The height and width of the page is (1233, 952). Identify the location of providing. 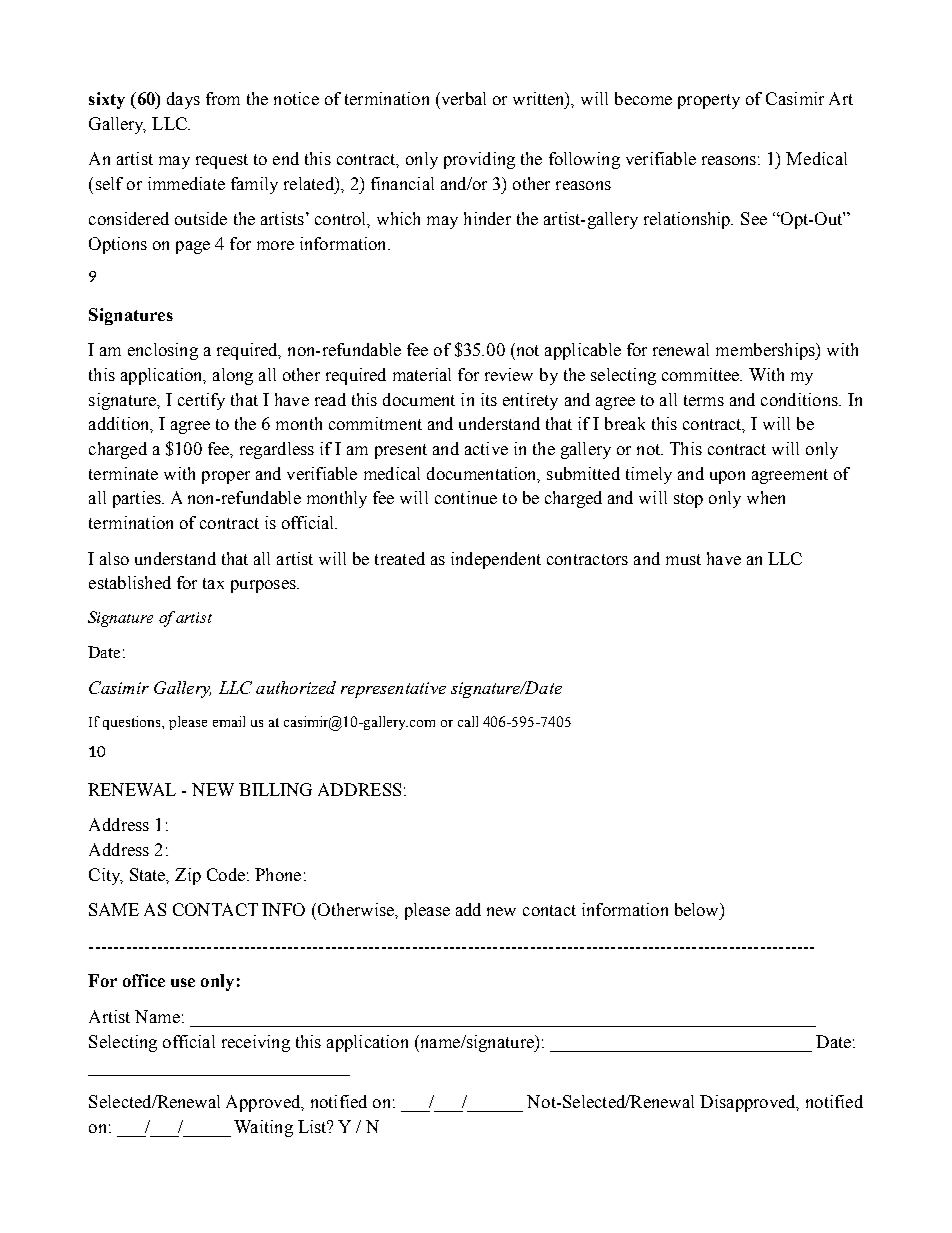
(479, 160).
